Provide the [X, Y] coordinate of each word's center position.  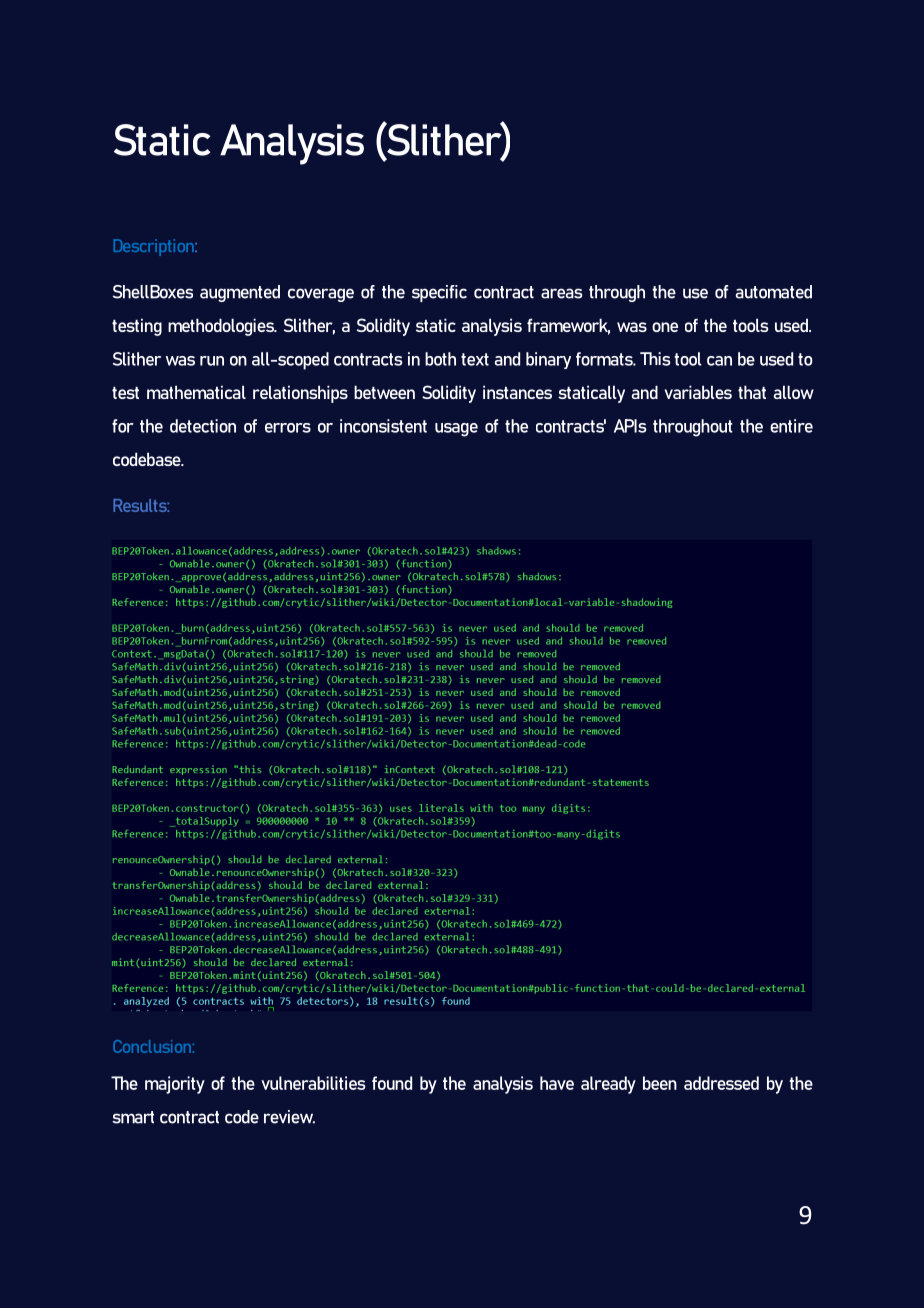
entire [791, 426]
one [665, 327]
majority [175, 1085]
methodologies [222, 327]
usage [456, 430]
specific [439, 293]
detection [203, 426]
